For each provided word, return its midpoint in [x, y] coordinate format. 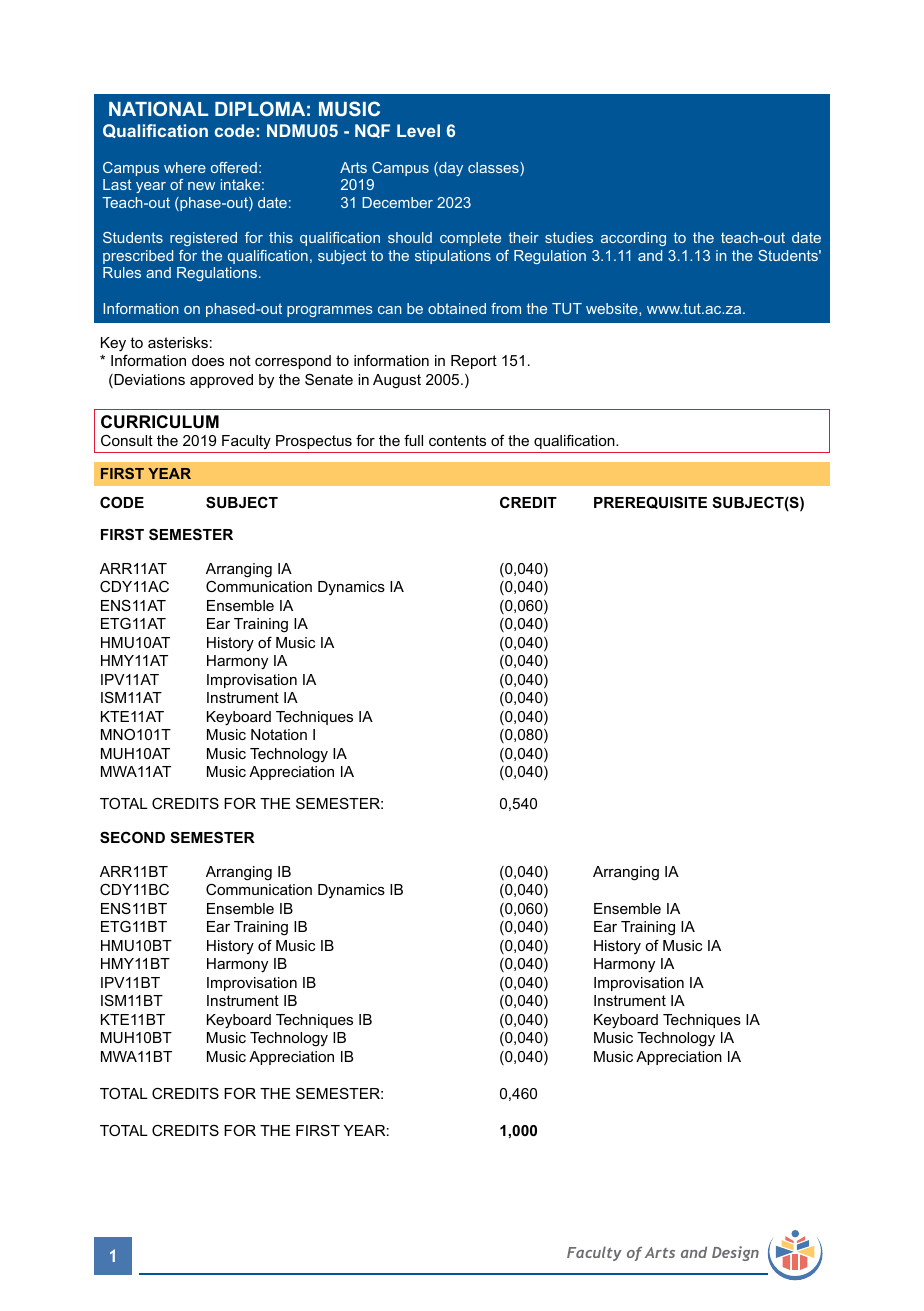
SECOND [132, 837]
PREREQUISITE [650, 502]
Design [735, 1253]
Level [418, 130]
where [185, 167]
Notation [279, 734]
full [413, 440]
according [633, 239]
